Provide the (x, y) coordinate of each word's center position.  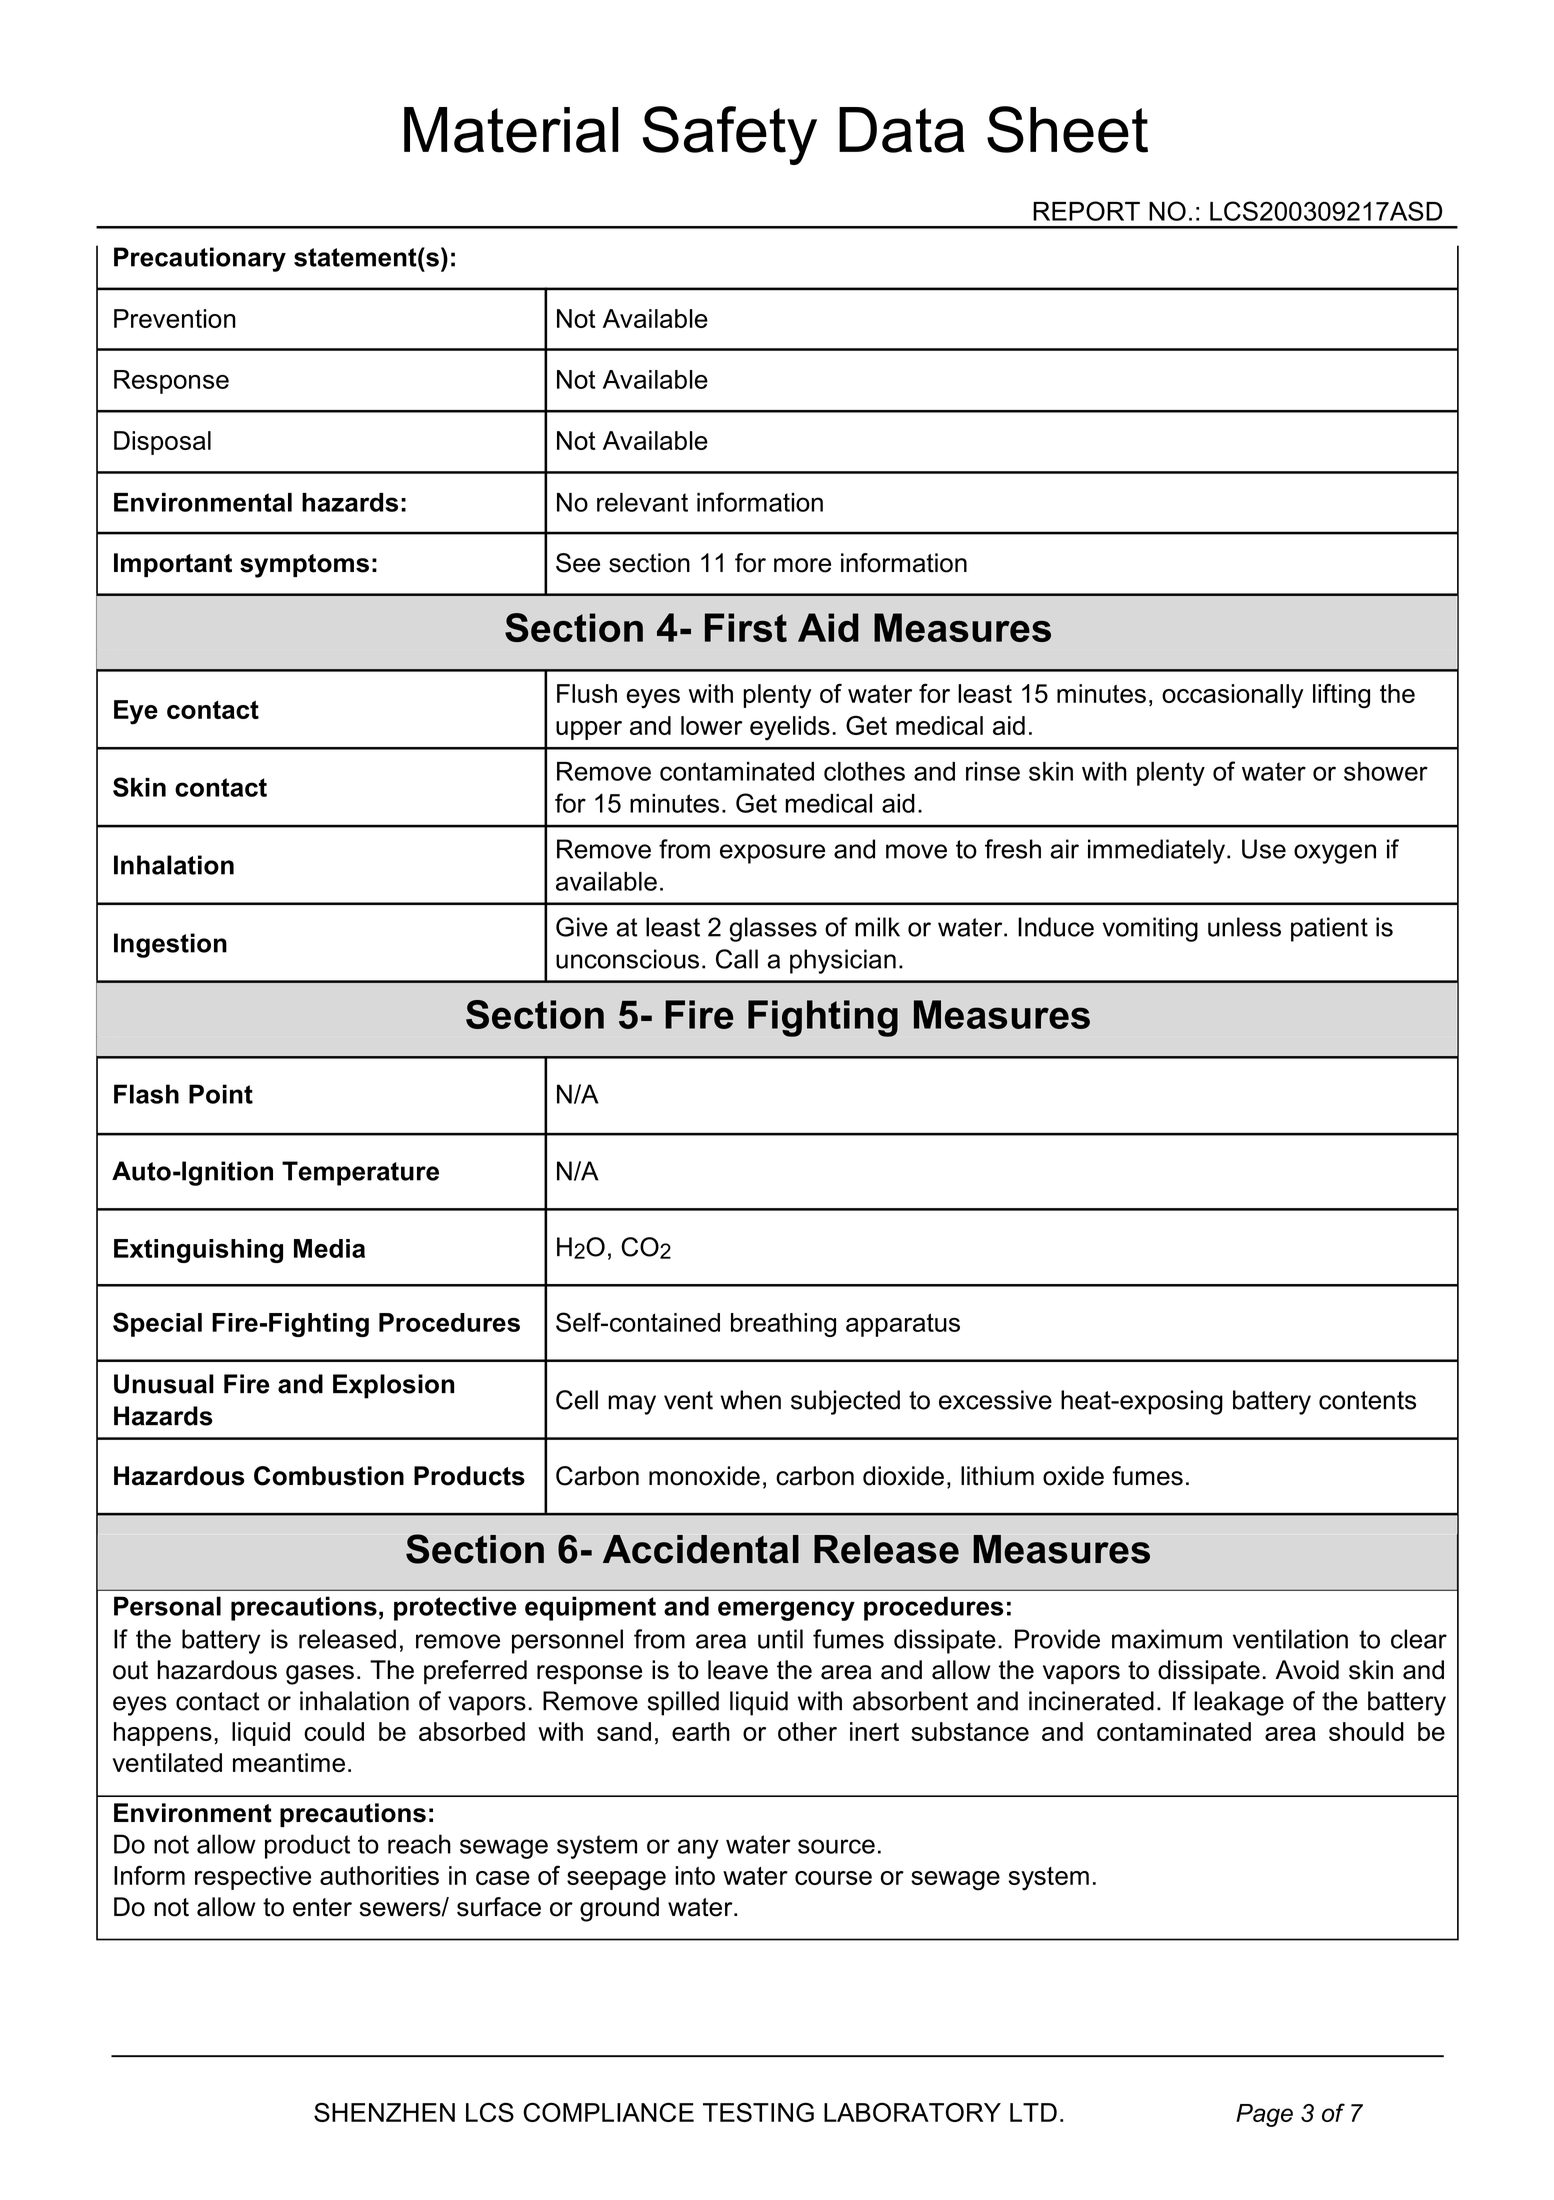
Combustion (329, 1476)
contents (1367, 1400)
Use (1264, 849)
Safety (730, 135)
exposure (772, 854)
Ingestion (170, 945)
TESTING (758, 2112)
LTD (1033, 2112)
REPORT (1086, 211)
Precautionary (200, 259)
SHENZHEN (384, 2112)
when (750, 1400)
